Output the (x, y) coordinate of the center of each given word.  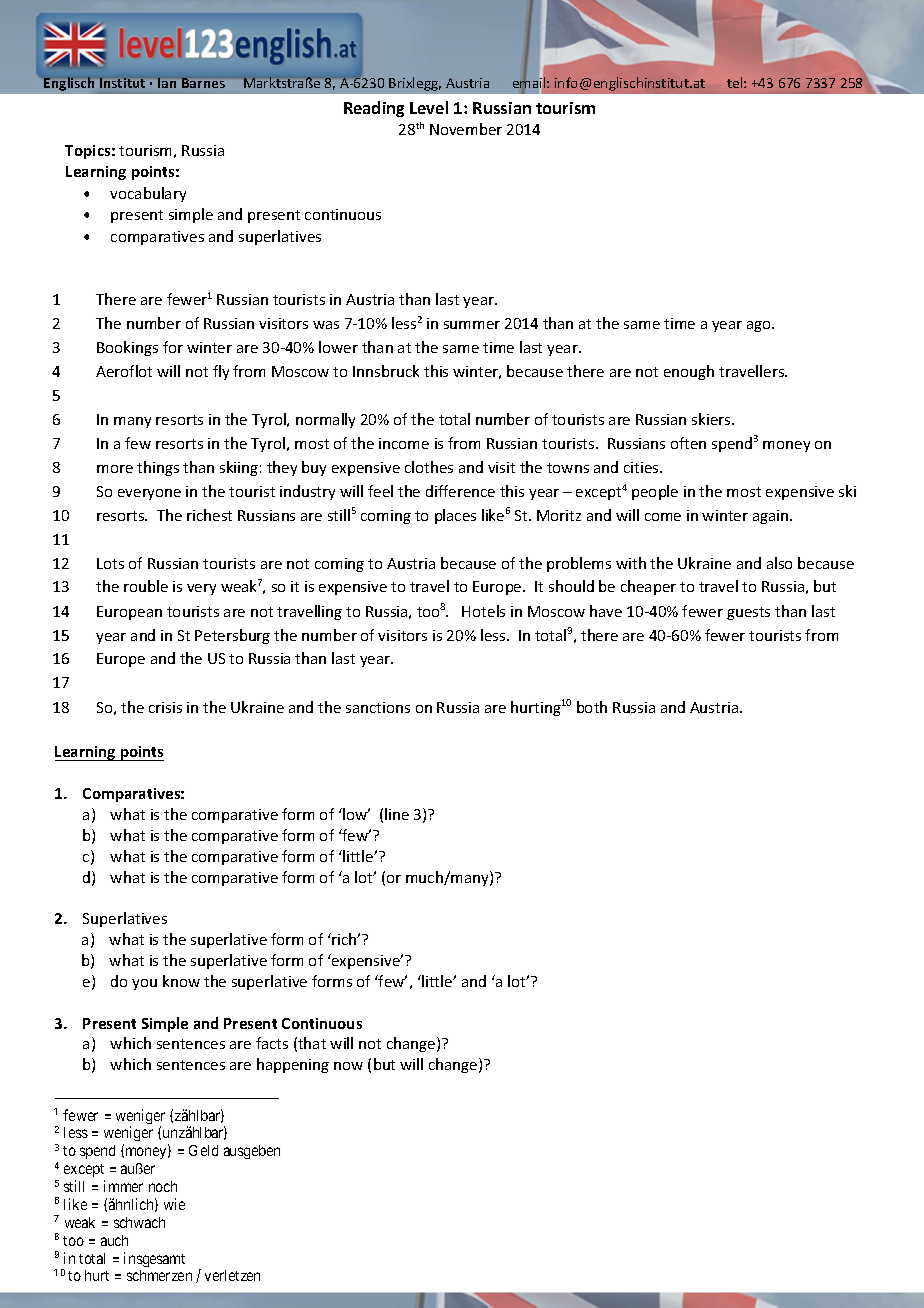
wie (174, 1204)
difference (460, 491)
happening (293, 1065)
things (158, 468)
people (655, 492)
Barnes (203, 83)
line (397, 814)
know (181, 981)
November (466, 129)
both (592, 707)
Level (429, 107)
